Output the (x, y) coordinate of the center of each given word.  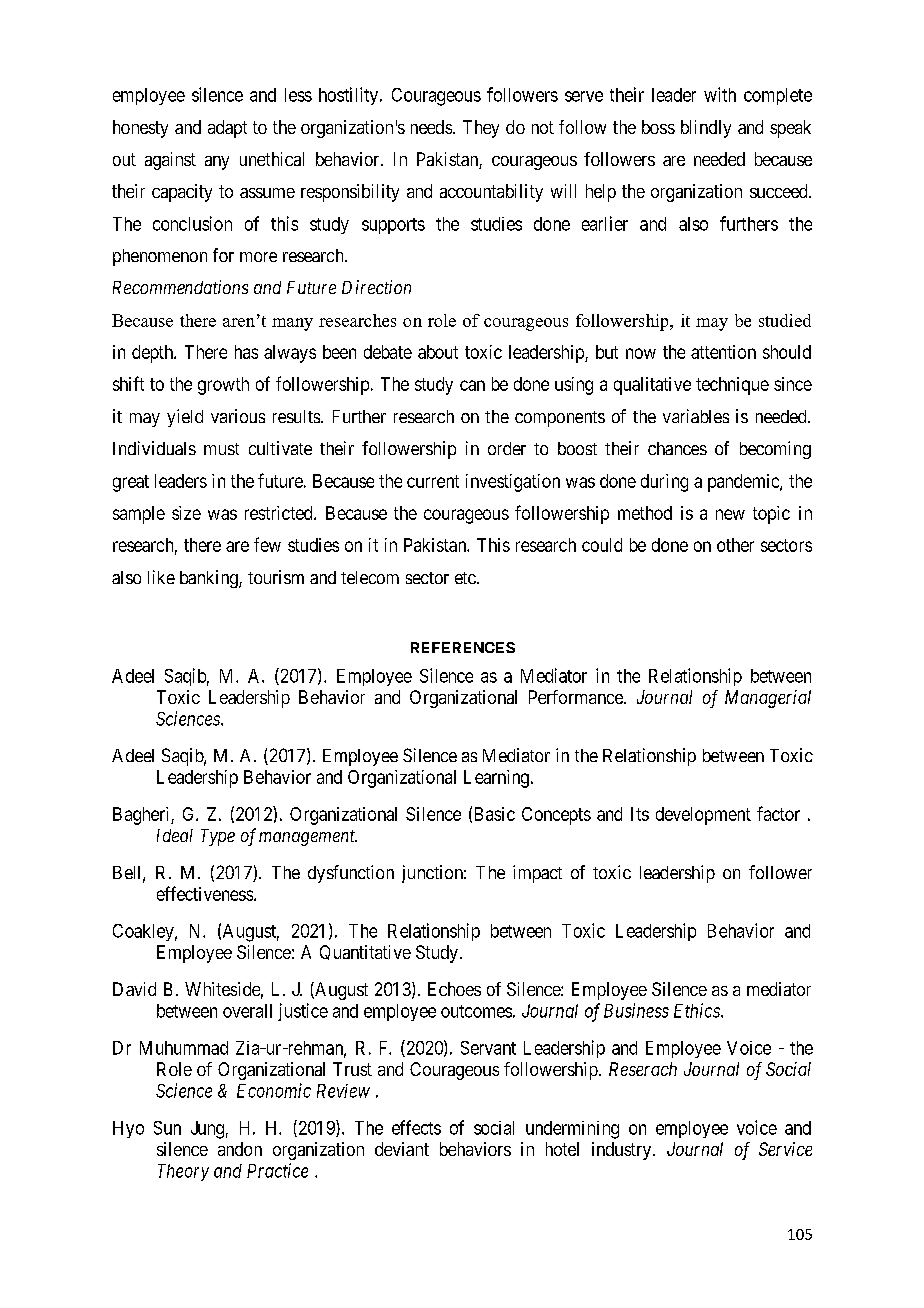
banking (210, 579)
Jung (207, 1130)
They (481, 129)
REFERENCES (463, 647)
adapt (227, 129)
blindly (706, 129)
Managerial (768, 699)
